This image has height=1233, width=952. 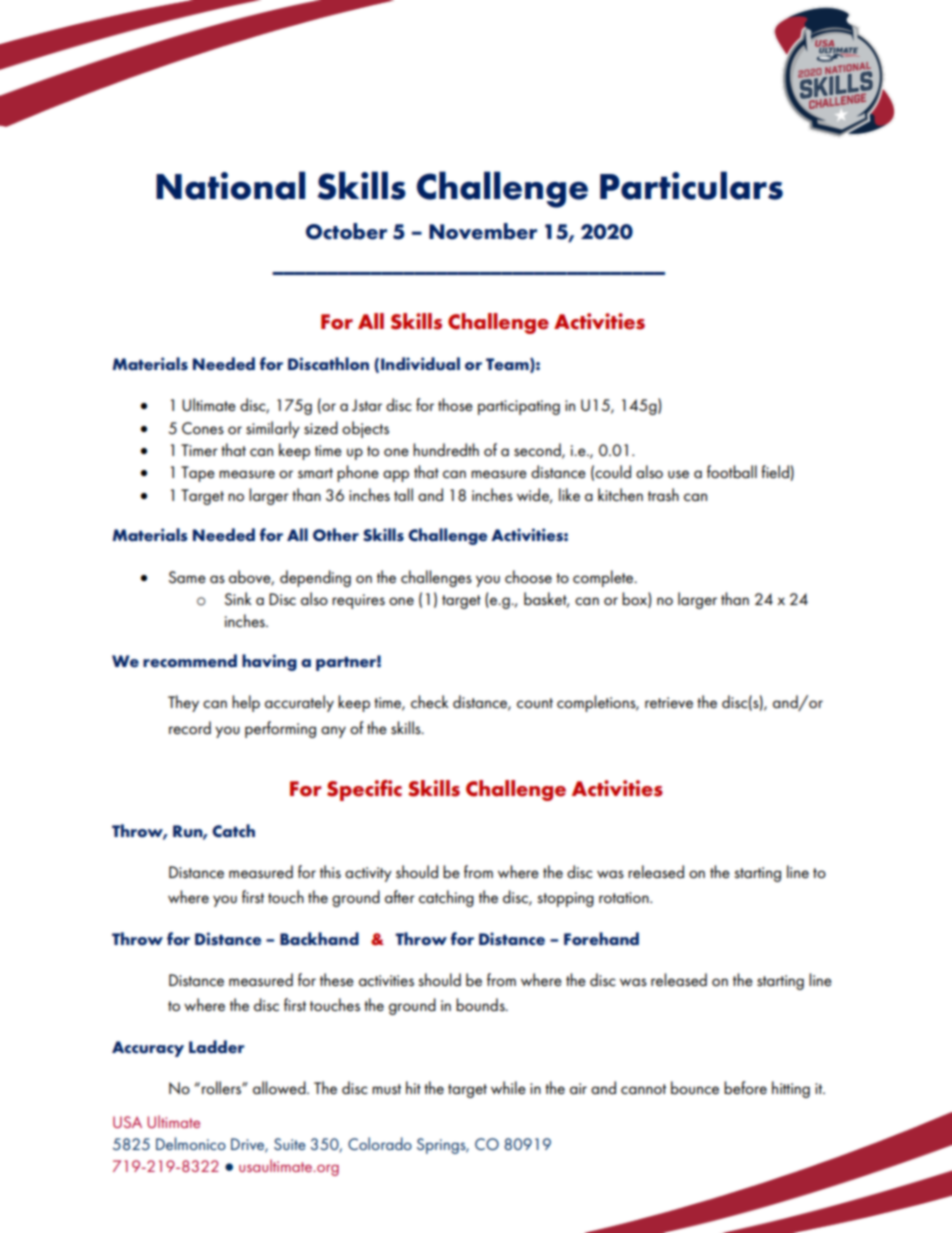 What do you see at coordinates (446, 449) in the image?
I see `hundredth` at bounding box center [446, 449].
